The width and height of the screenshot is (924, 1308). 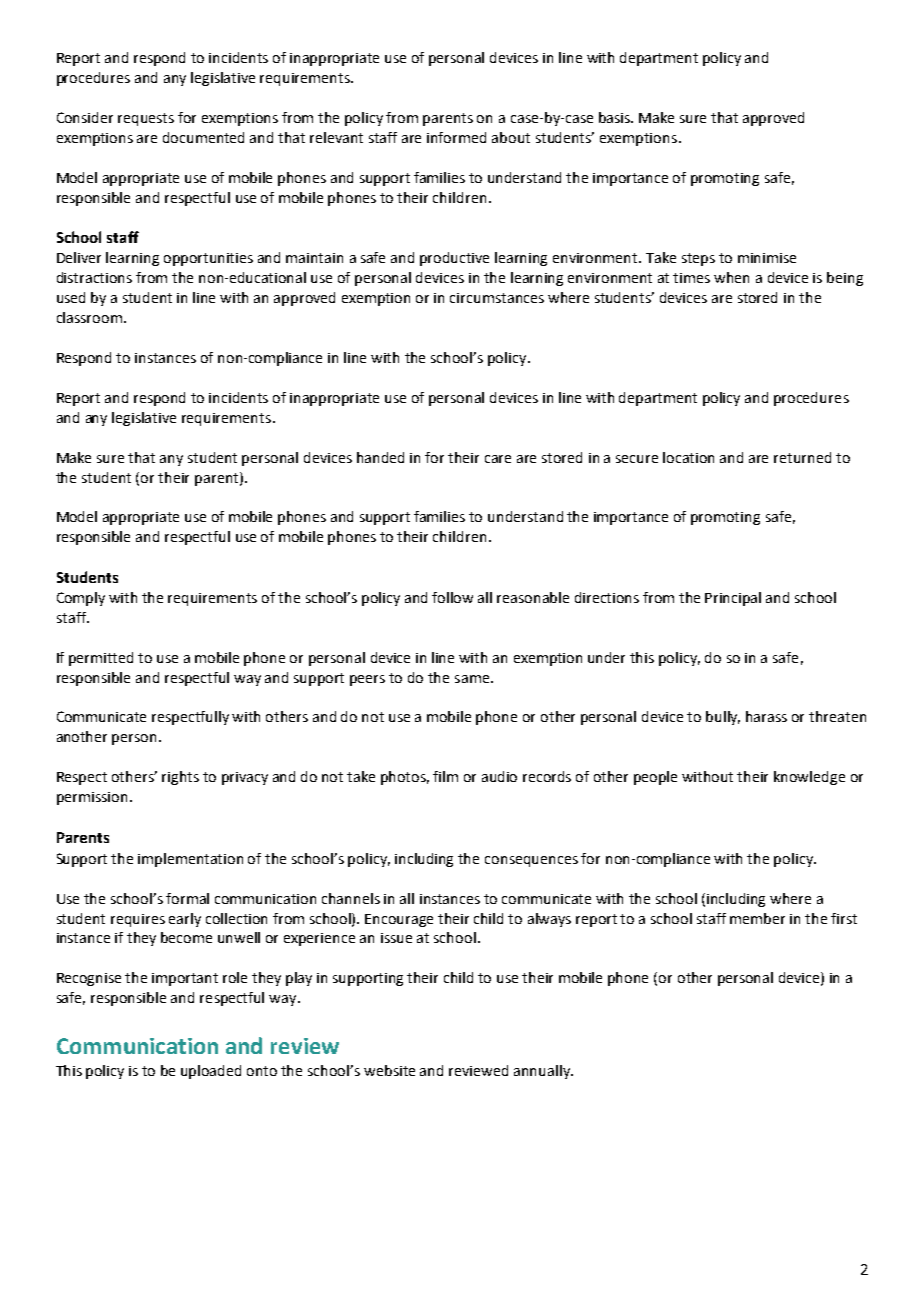 I want to click on uploaded, so click(x=211, y=1072).
